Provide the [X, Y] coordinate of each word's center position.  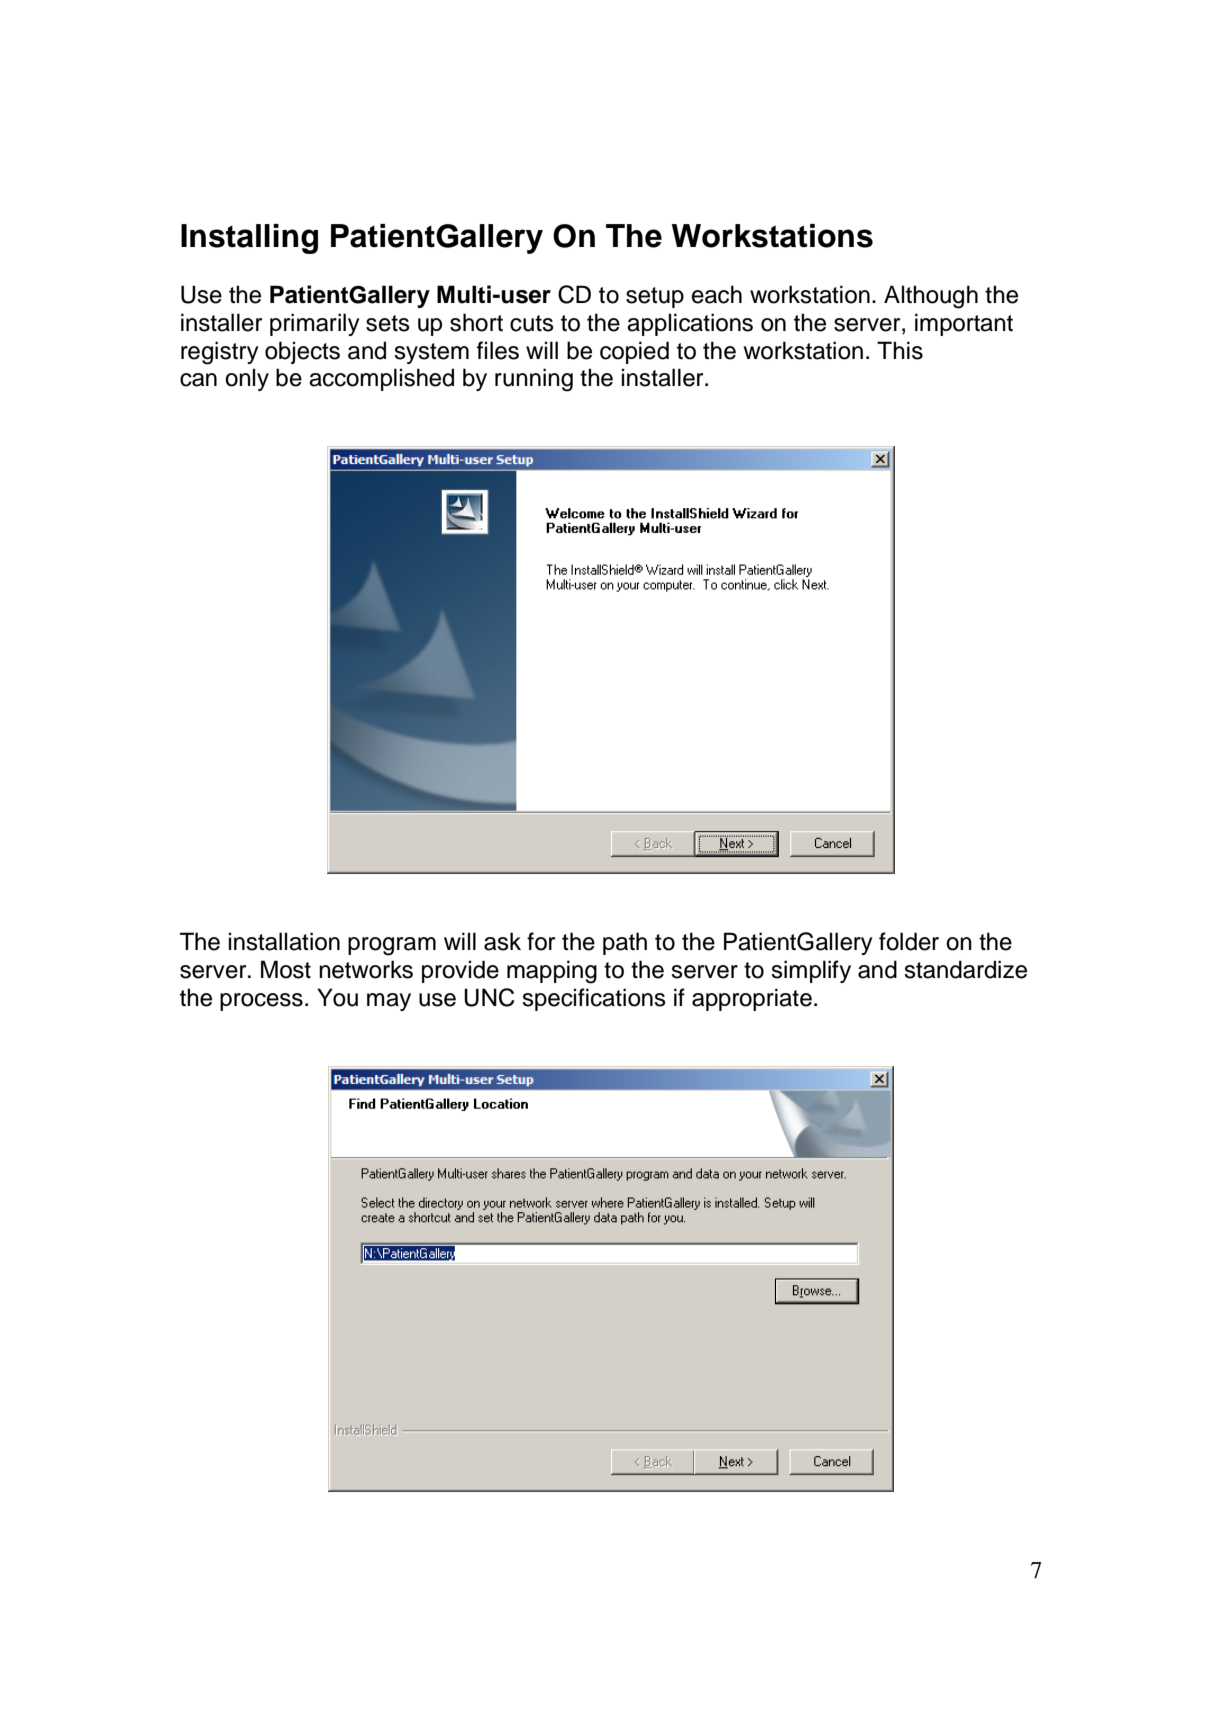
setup [655, 297]
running [534, 380]
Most [286, 969]
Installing [249, 239]
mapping [552, 972]
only [247, 379]
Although [931, 297]
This [900, 350]
